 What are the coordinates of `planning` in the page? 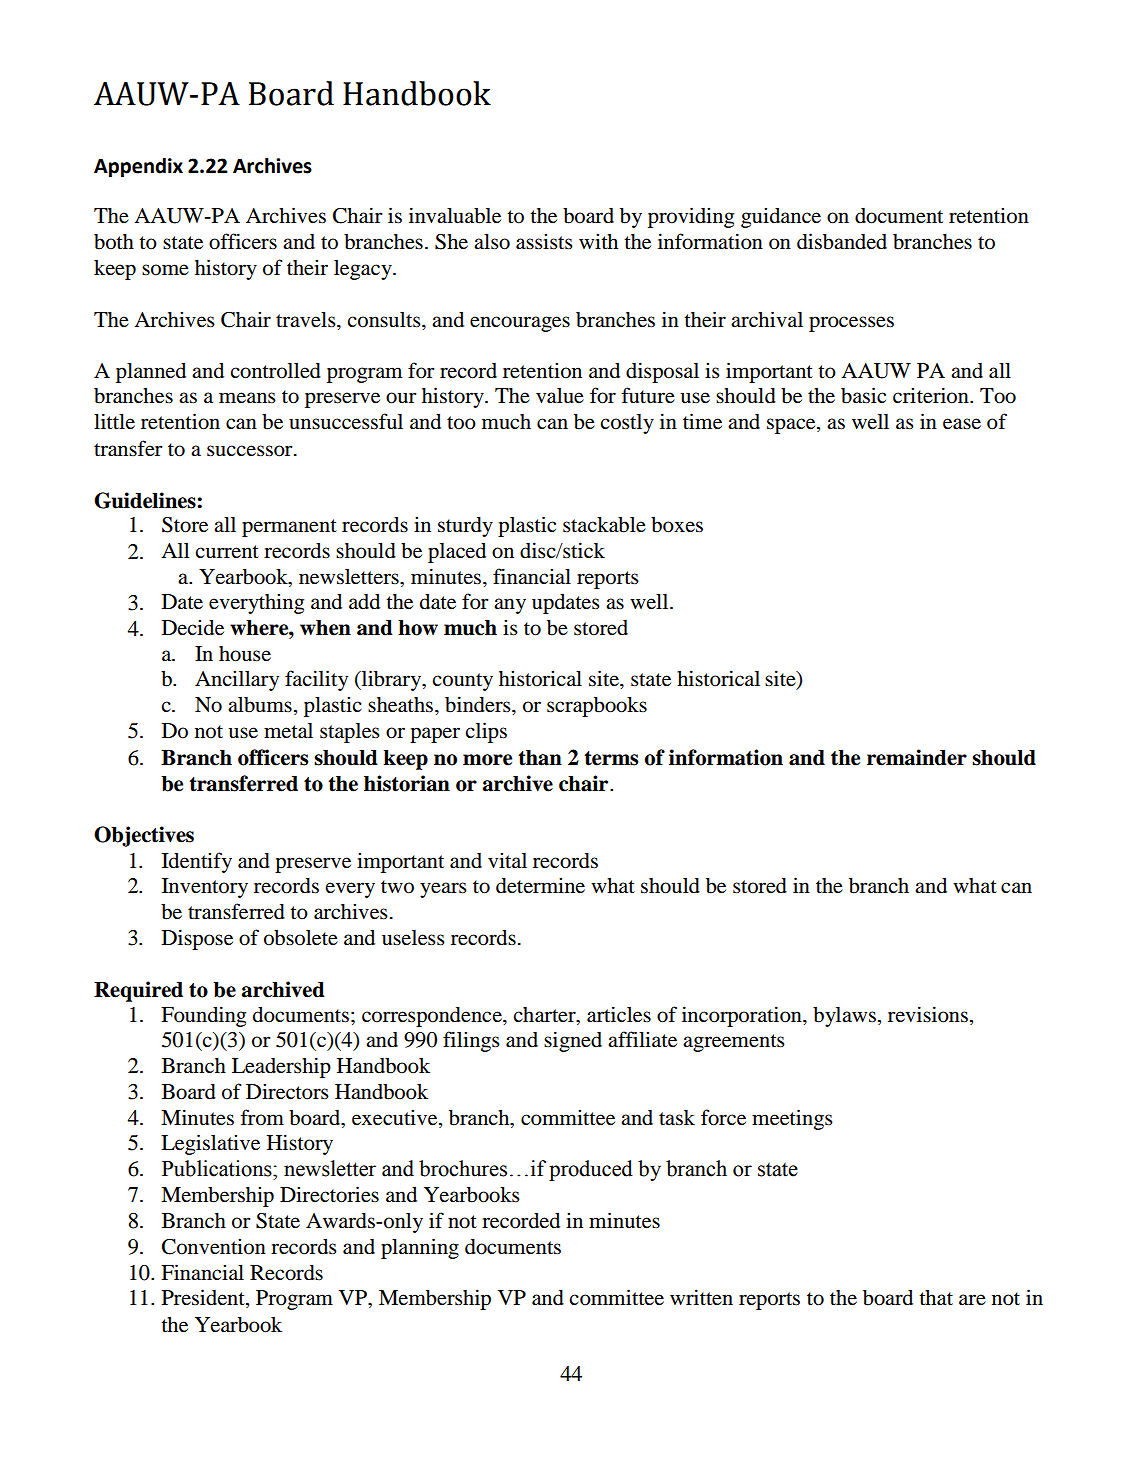 It's located at (420, 1248).
